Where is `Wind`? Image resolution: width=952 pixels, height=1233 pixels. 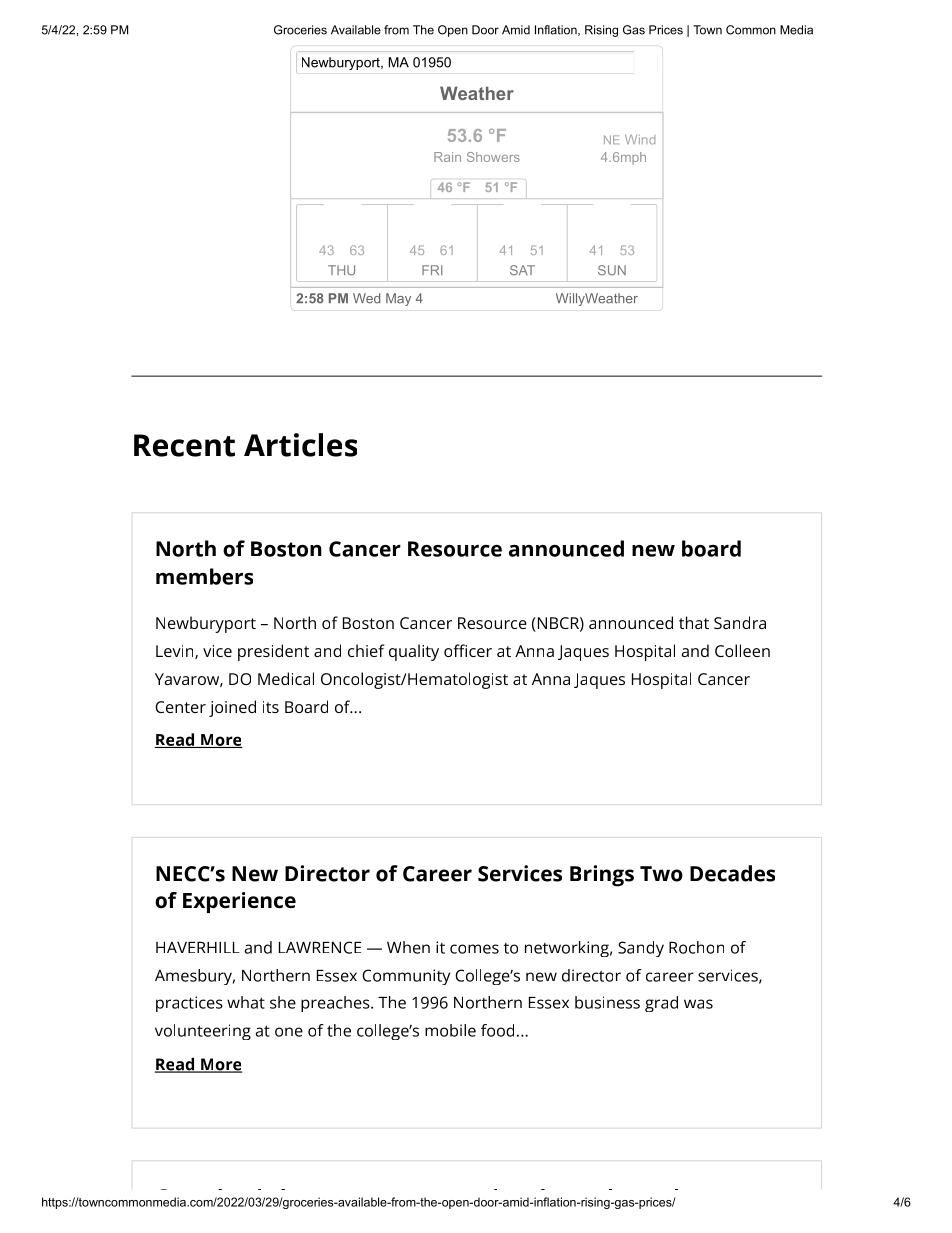 Wind is located at coordinates (640, 140).
